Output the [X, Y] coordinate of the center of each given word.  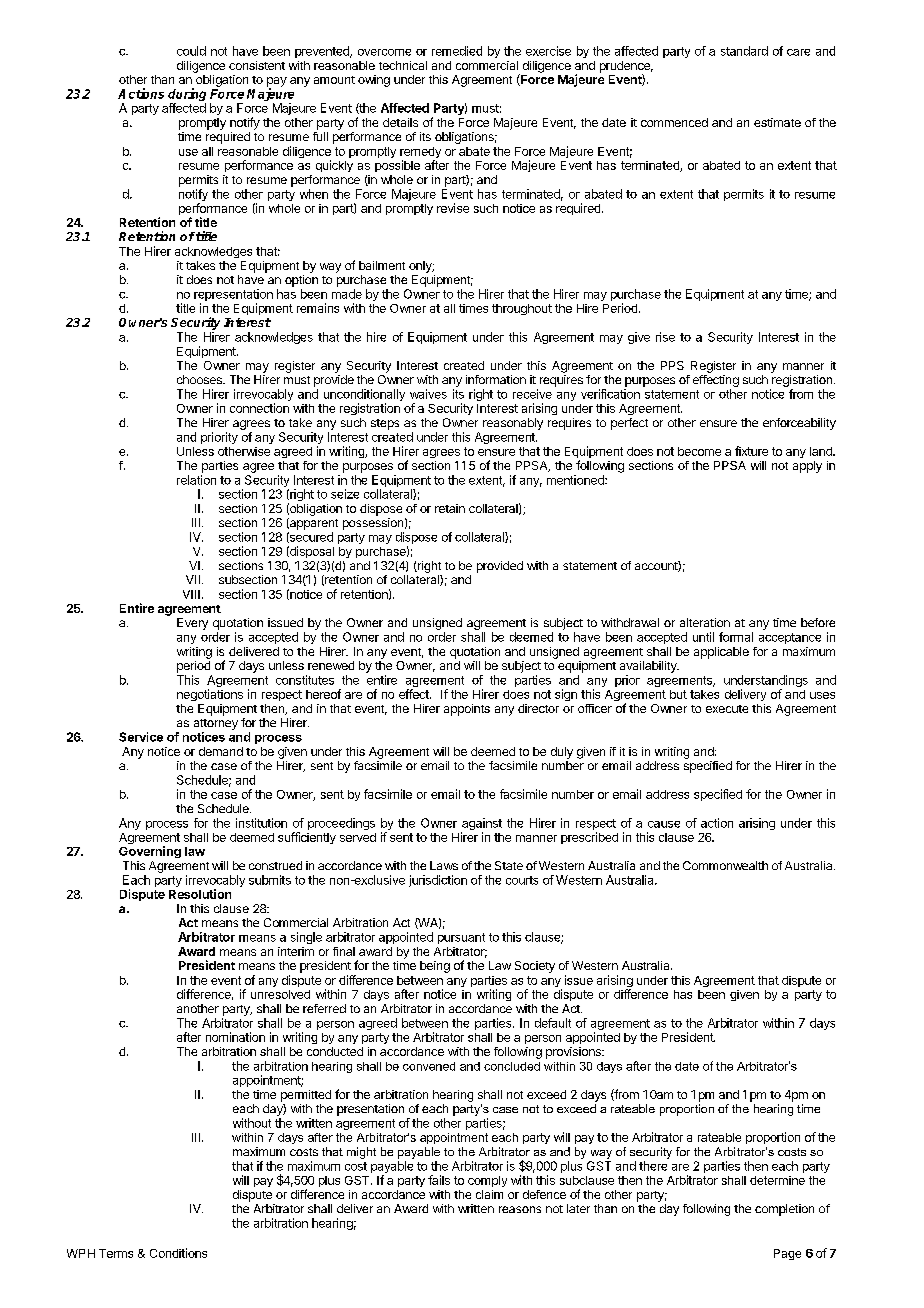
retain [450, 508]
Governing [150, 852]
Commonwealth [725, 865]
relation [196, 480]
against [481, 825]
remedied [457, 51]
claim [489, 1194]
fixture [751, 451]
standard [744, 51]
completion [784, 1210]
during [187, 96]
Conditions [178, 1253]
